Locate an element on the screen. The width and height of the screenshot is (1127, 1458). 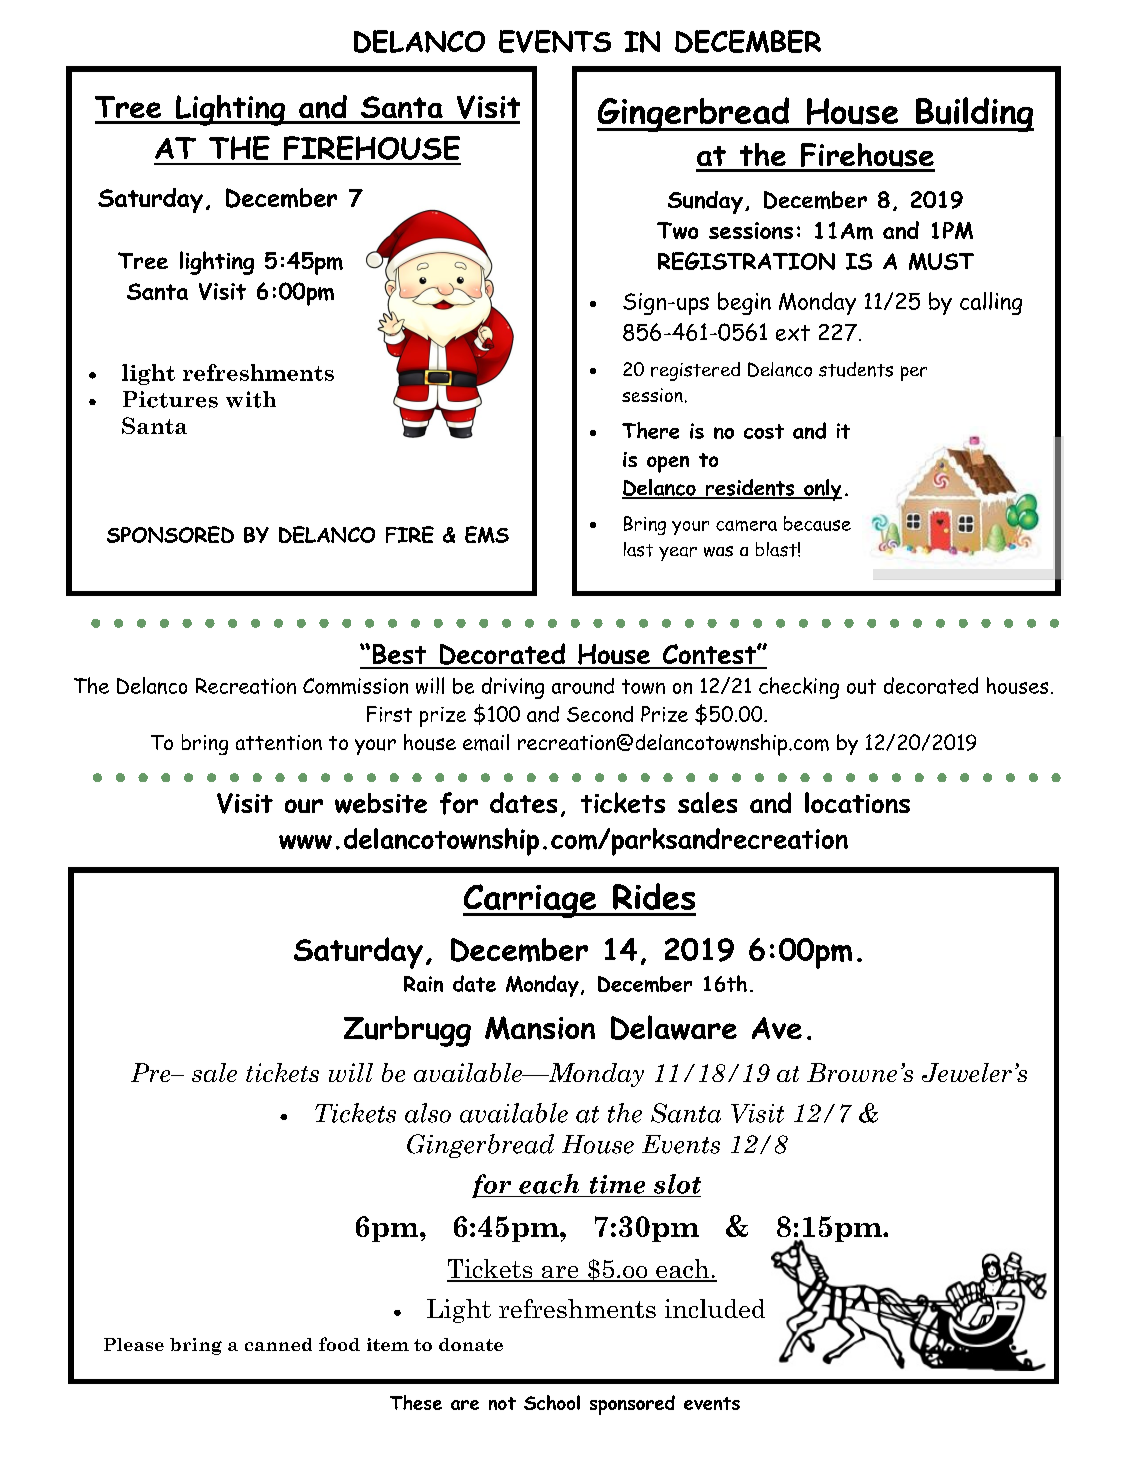
Commission is located at coordinates (355, 686).
